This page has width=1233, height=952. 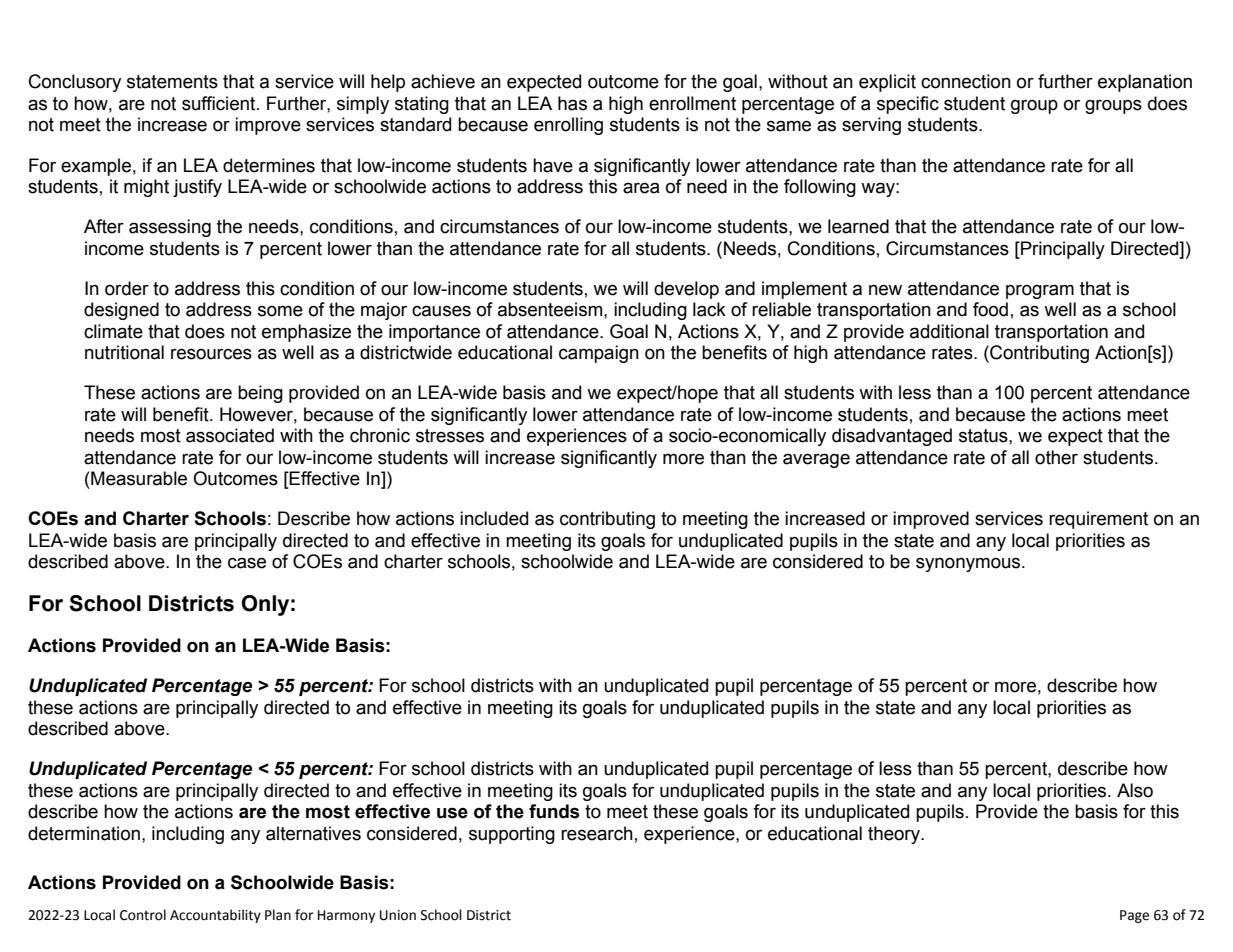 What do you see at coordinates (494, 518) in the page?
I see `included` at bounding box center [494, 518].
